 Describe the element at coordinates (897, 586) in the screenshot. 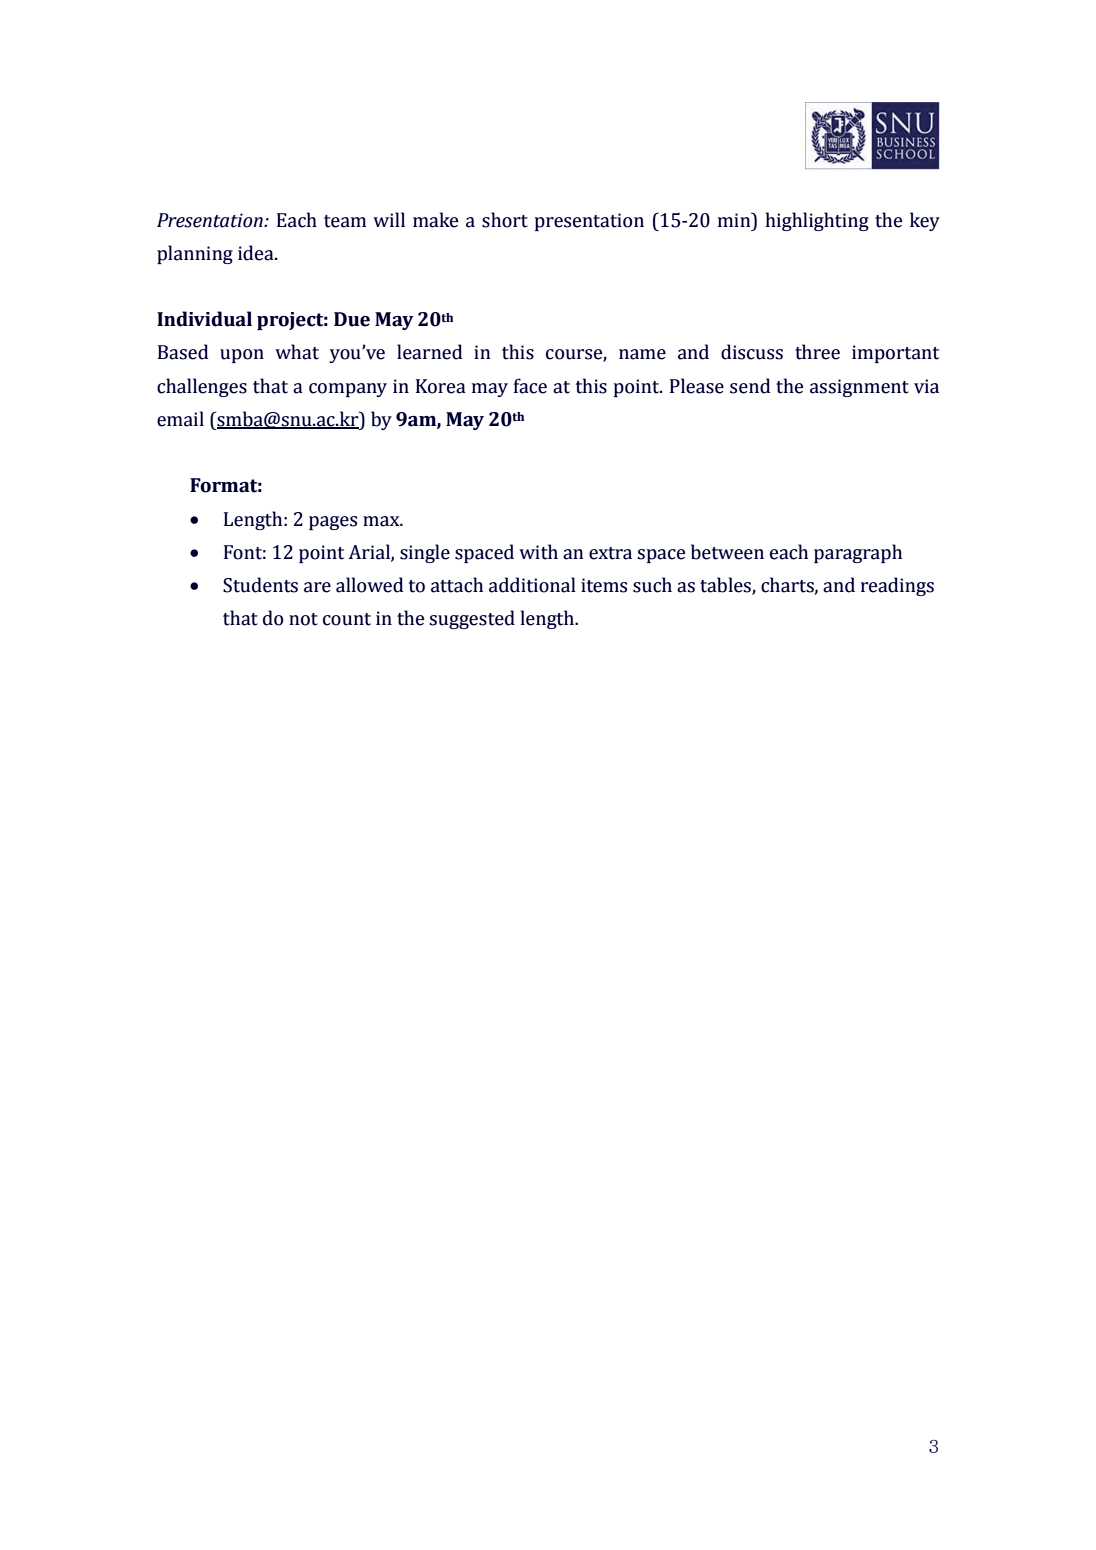

I see `readings` at that location.
